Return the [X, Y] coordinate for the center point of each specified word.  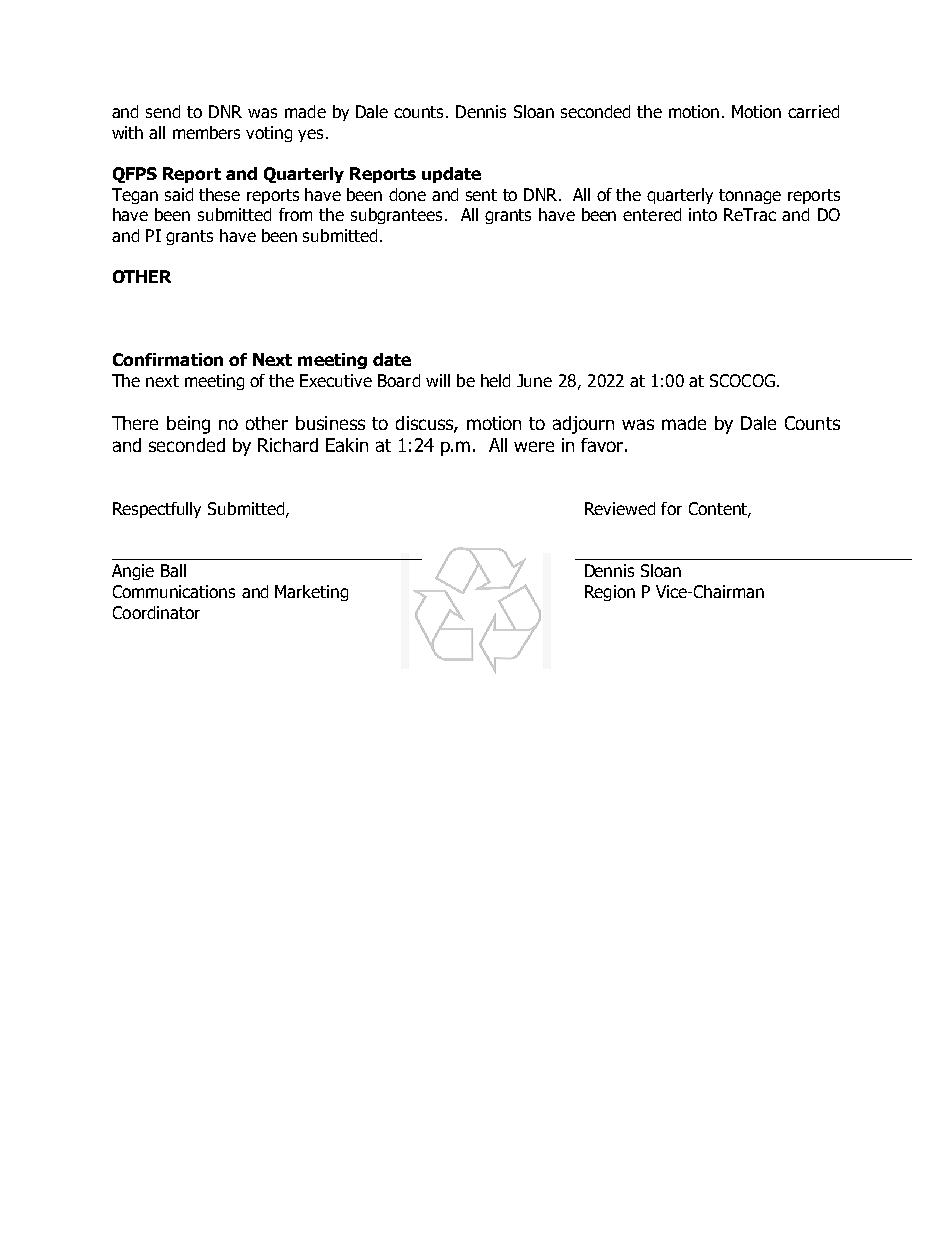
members [206, 132]
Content [719, 509]
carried [813, 111]
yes [310, 135]
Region [610, 593]
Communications [174, 591]
